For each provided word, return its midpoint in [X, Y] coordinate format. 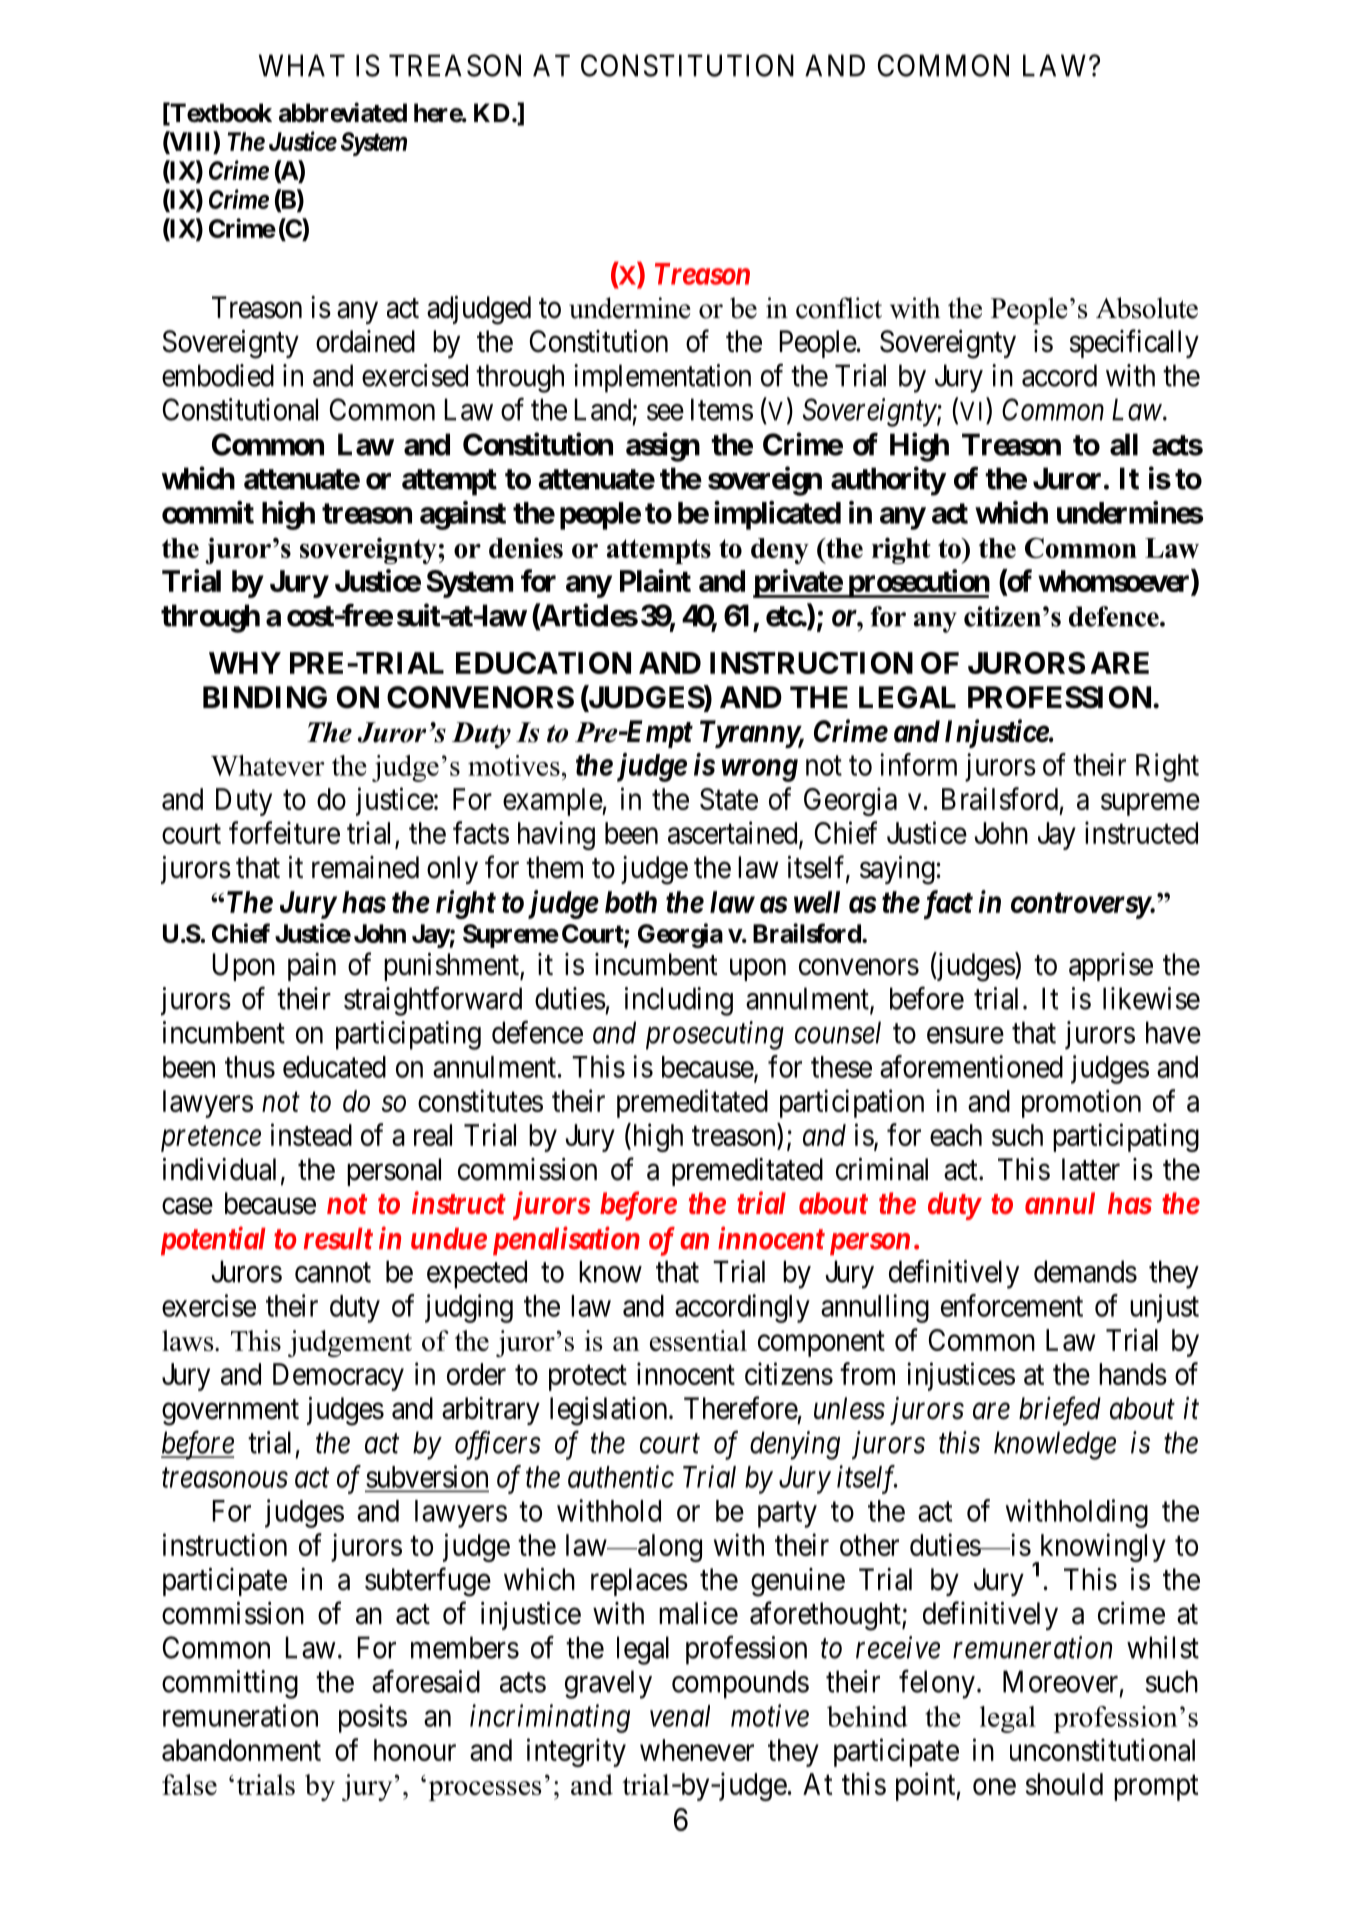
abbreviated [343, 112]
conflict [839, 308]
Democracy [338, 1377]
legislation [610, 1411]
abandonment [241, 1750]
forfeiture [284, 832]
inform [918, 764]
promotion [1081, 1103]
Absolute [1147, 308]
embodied [218, 375]
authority [888, 481]
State [729, 799]
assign [663, 447]
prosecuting [715, 1036]
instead [311, 1134]
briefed [1060, 1411]
